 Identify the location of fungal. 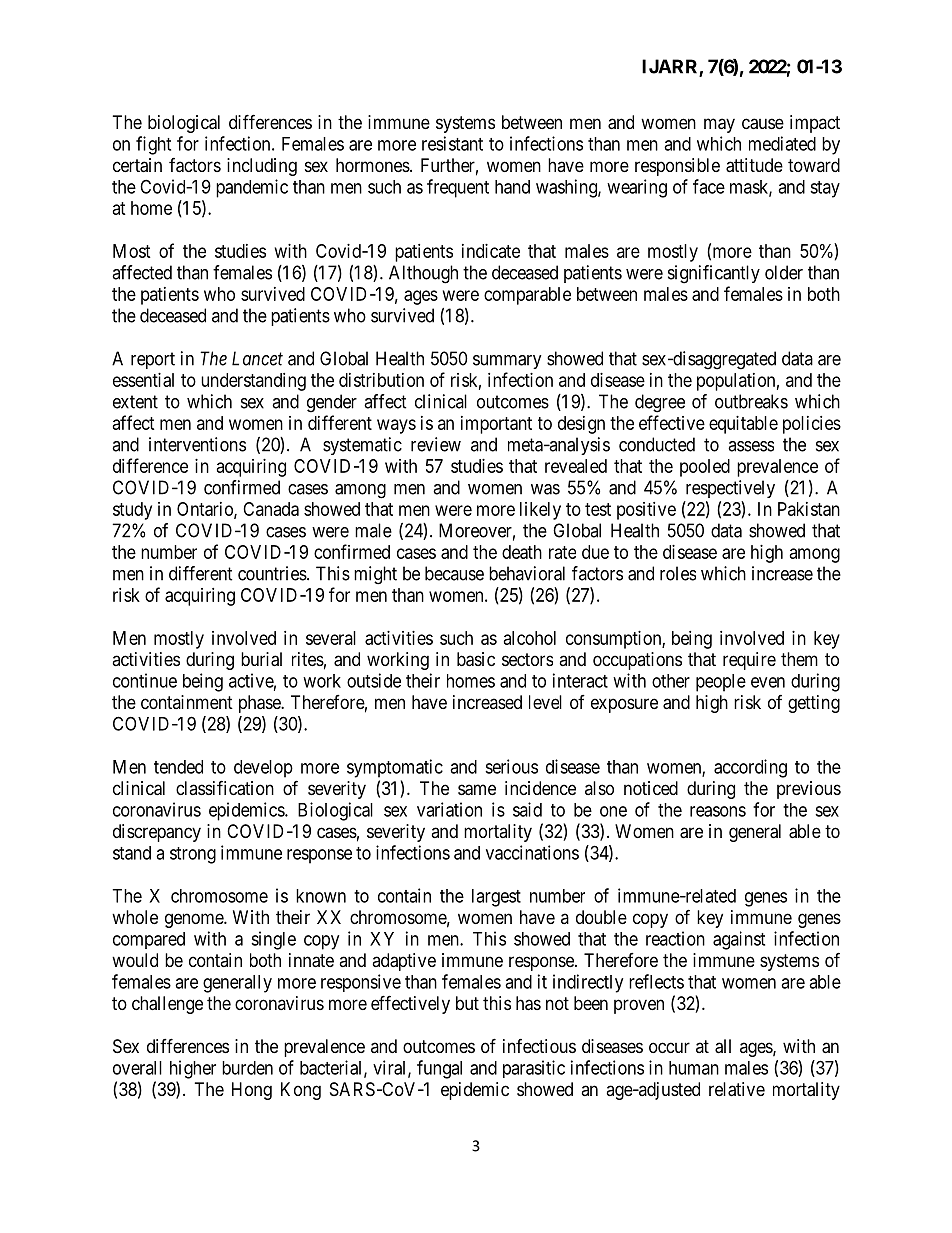
(439, 1069).
